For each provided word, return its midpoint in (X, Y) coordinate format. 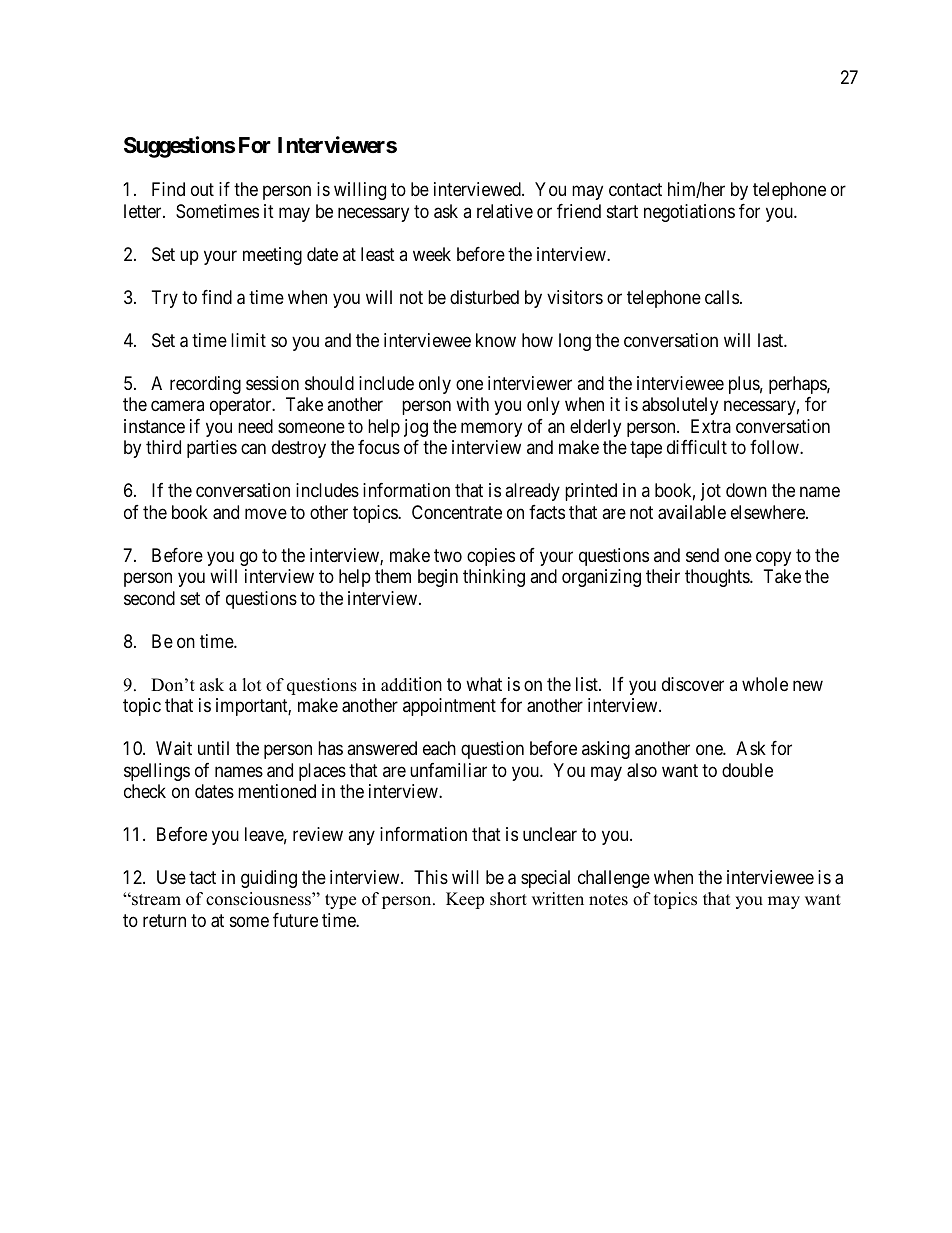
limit (248, 340)
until (213, 748)
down (746, 490)
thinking (494, 578)
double (747, 770)
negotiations (689, 213)
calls (722, 297)
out (202, 190)
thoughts (718, 578)
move (266, 513)
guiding (269, 879)
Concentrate (457, 512)
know (496, 340)
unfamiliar (448, 770)
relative (505, 211)
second (149, 598)
